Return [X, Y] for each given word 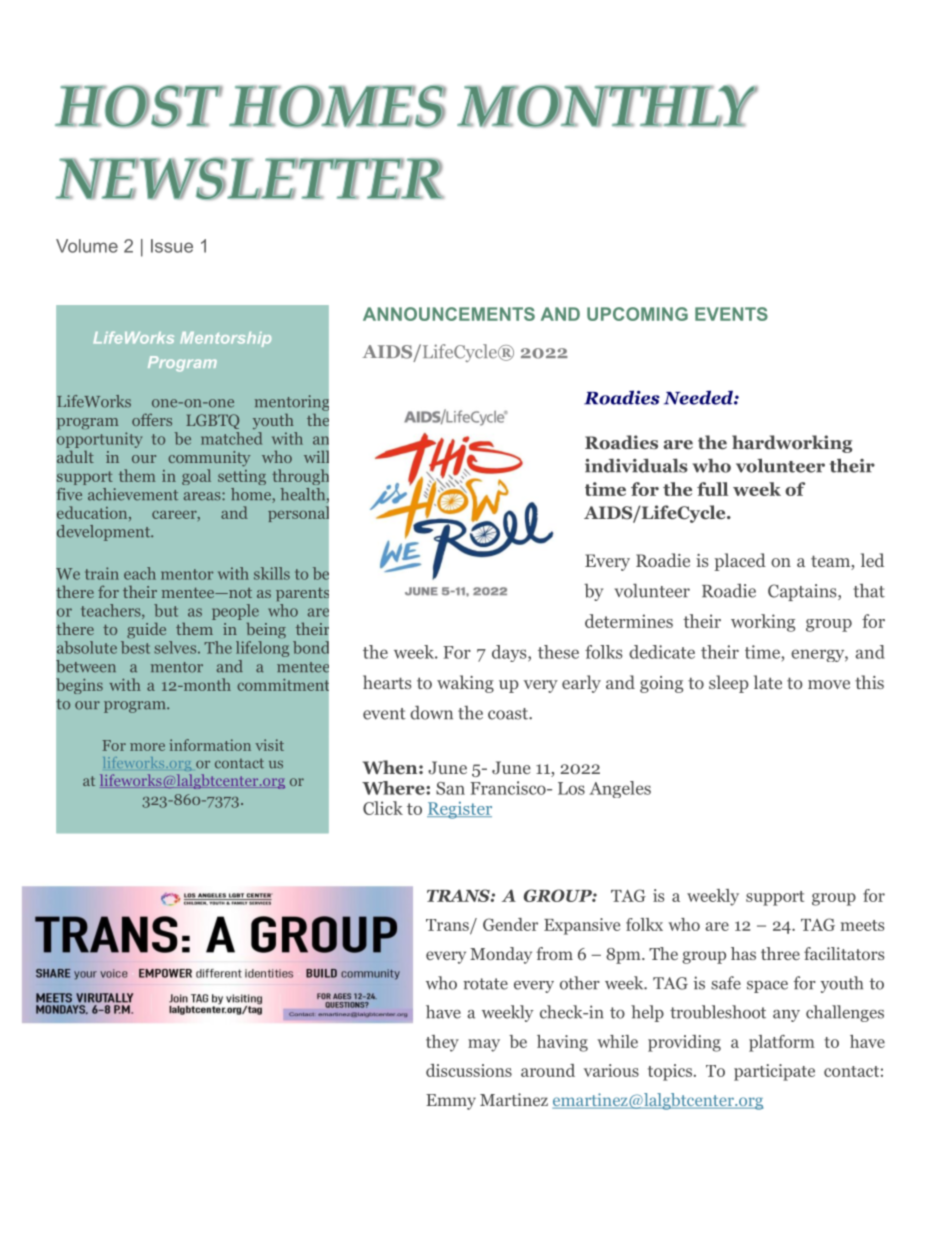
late [768, 682]
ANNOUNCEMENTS [449, 314]
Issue [172, 246]
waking [465, 684]
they [442, 1043]
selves [176, 647]
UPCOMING [637, 314]
